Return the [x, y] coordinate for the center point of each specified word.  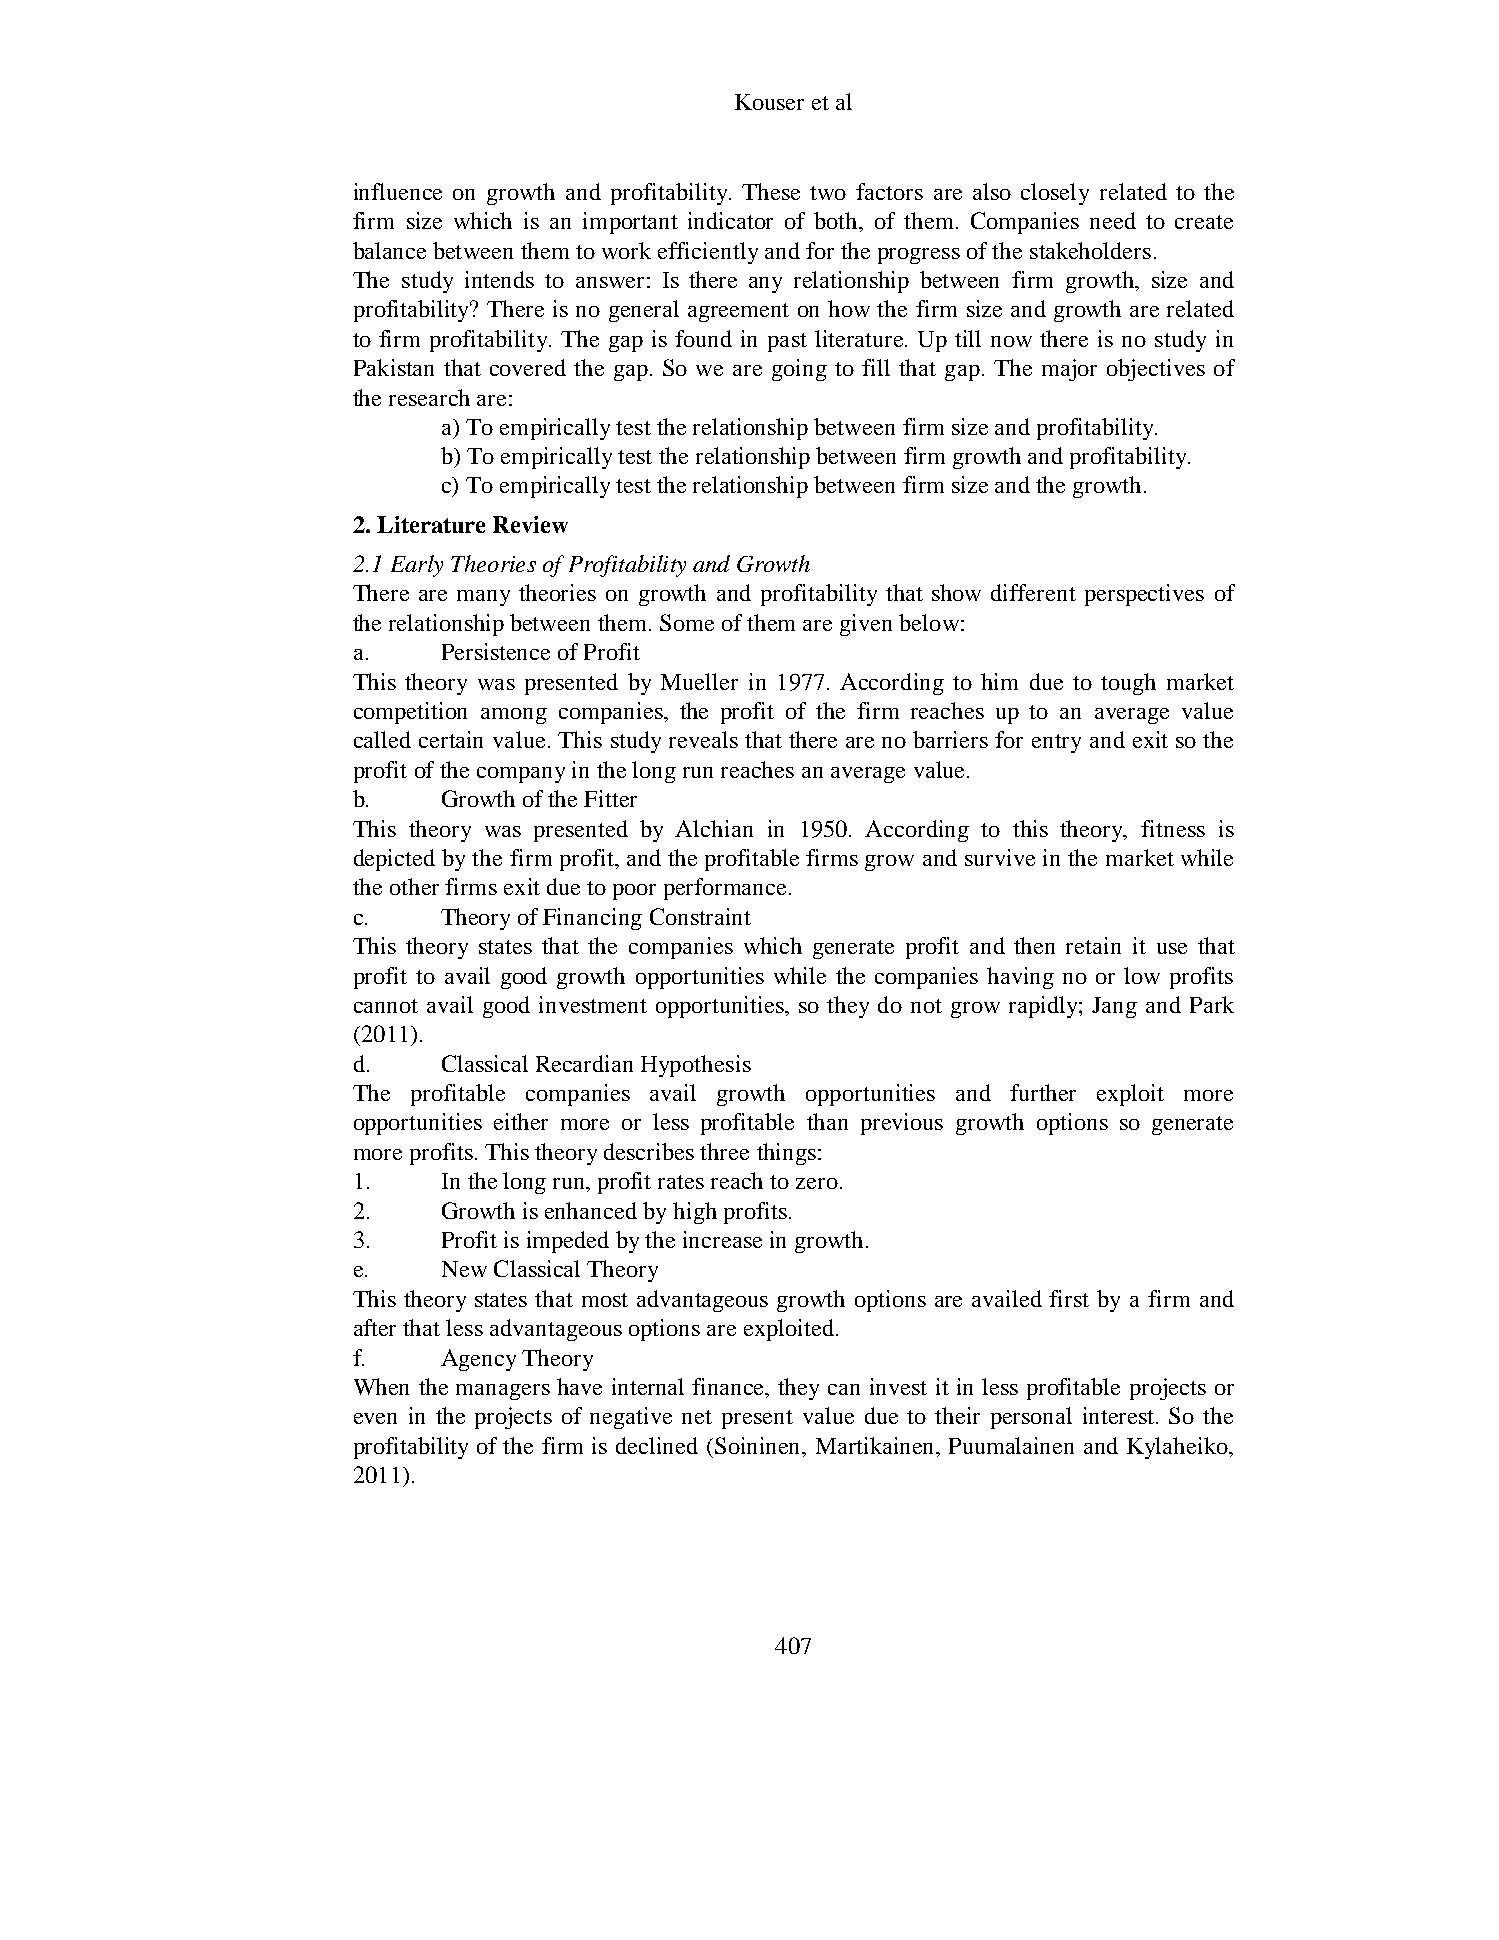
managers [503, 1392]
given [866, 625]
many [483, 598]
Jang [1114, 1007]
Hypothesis [696, 1066]
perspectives [1144, 595]
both [837, 220]
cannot [386, 1006]
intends [499, 279]
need [1113, 220]
